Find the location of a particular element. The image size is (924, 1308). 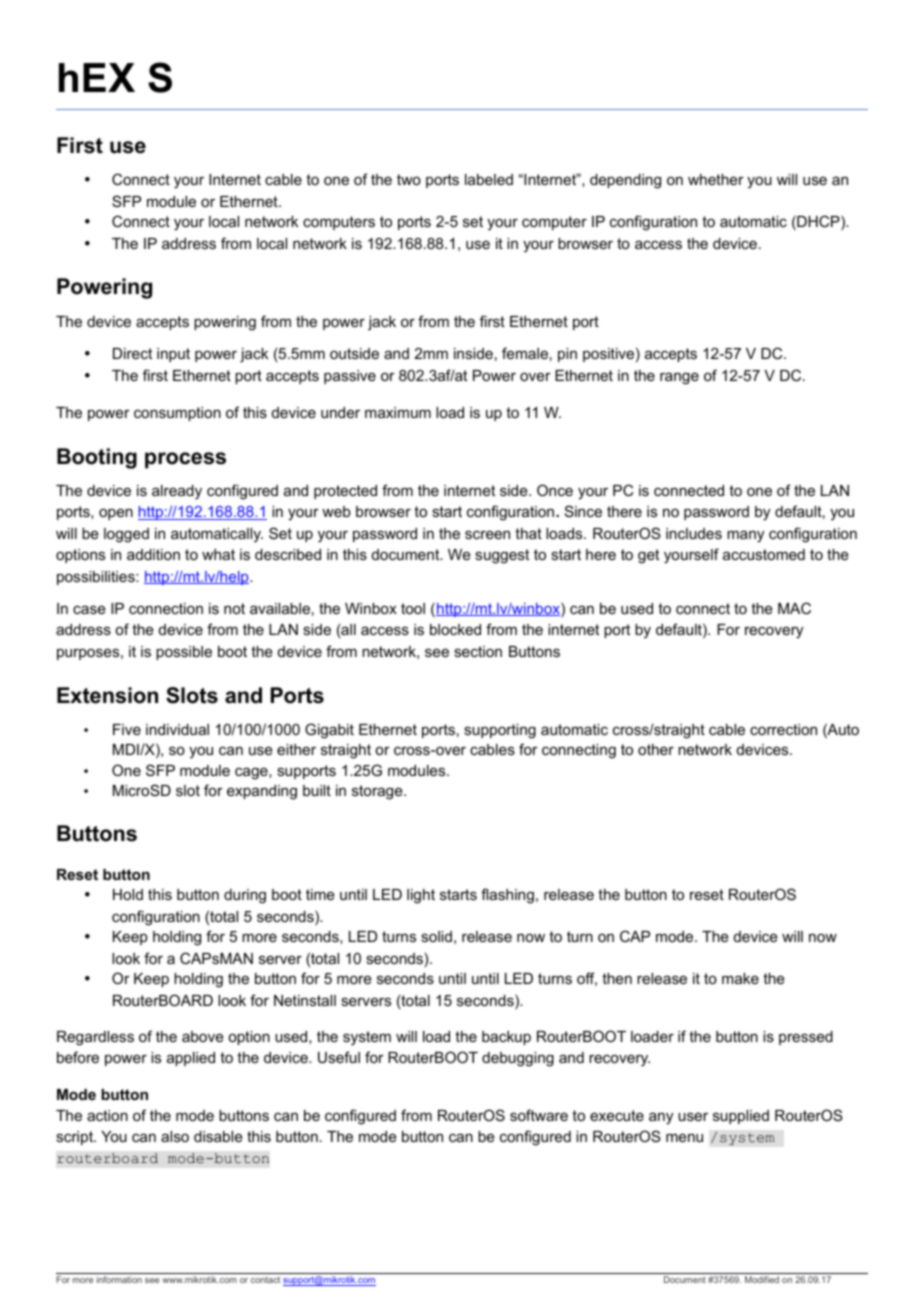

maximum is located at coordinates (398, 412).
